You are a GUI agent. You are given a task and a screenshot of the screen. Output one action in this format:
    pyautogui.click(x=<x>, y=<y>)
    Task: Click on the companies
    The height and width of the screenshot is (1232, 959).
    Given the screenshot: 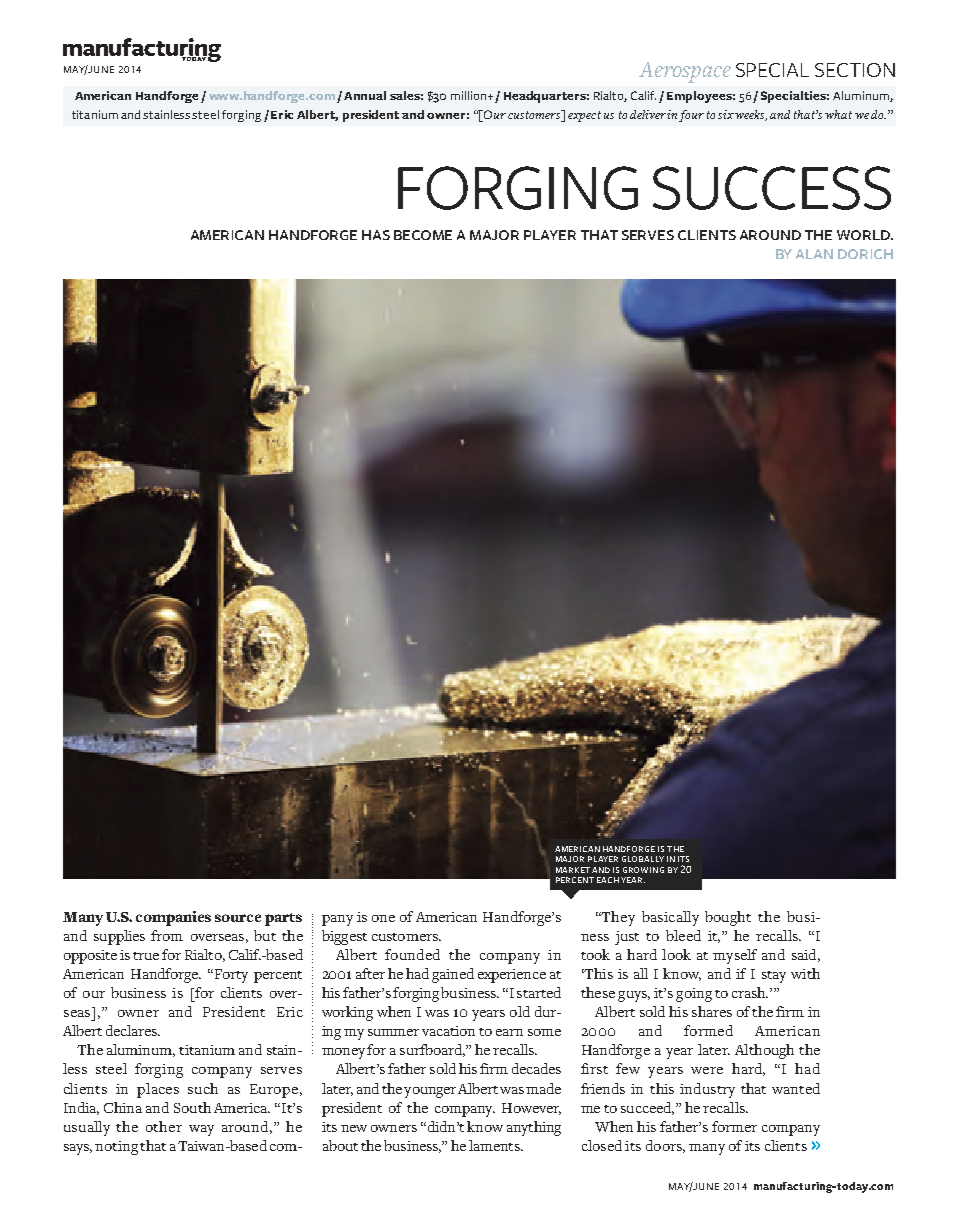 What is the action you would take?
    pyautogui.click(x=173, y=918)
